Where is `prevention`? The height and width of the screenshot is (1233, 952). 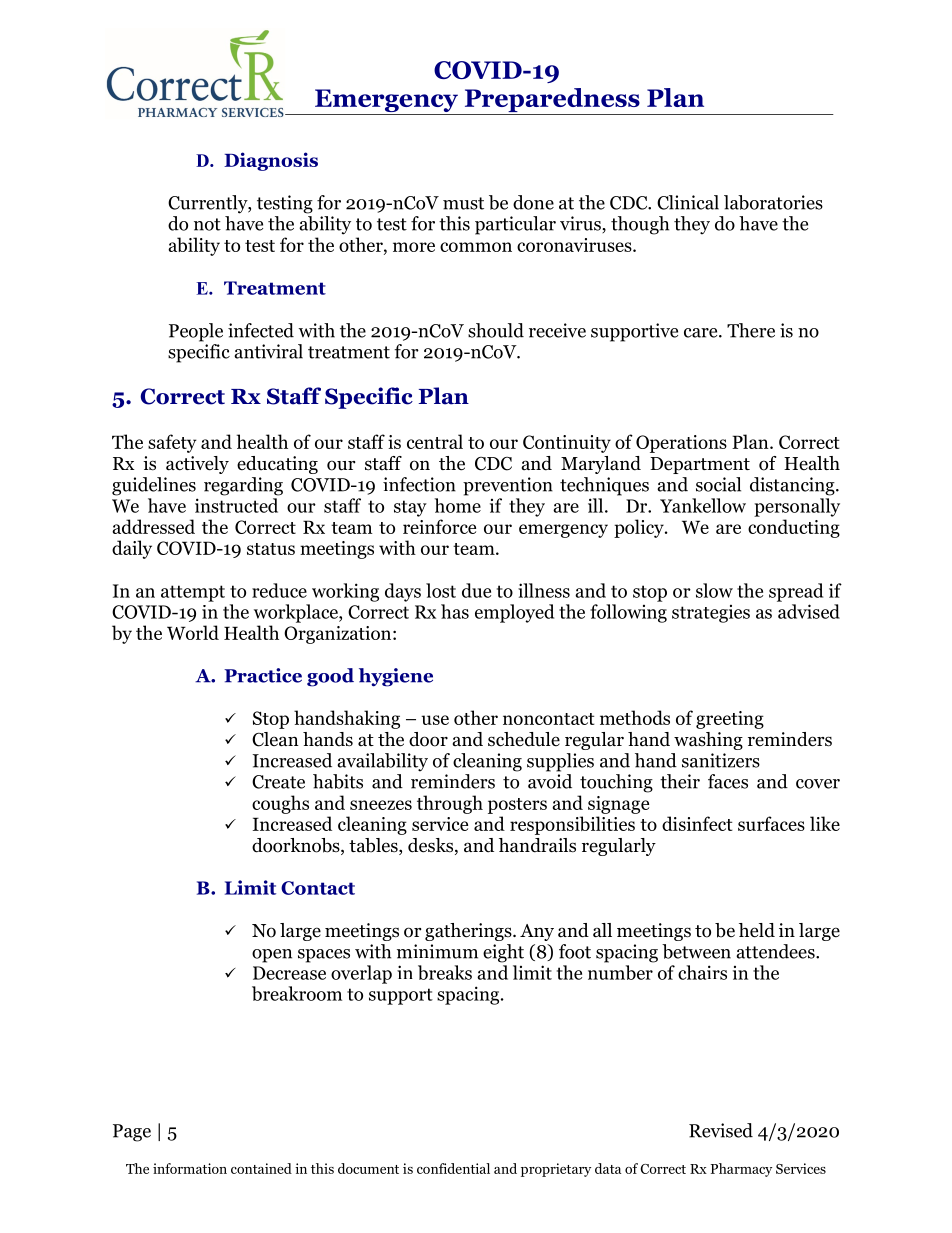
prevention is located at coordinates (508, 486).
